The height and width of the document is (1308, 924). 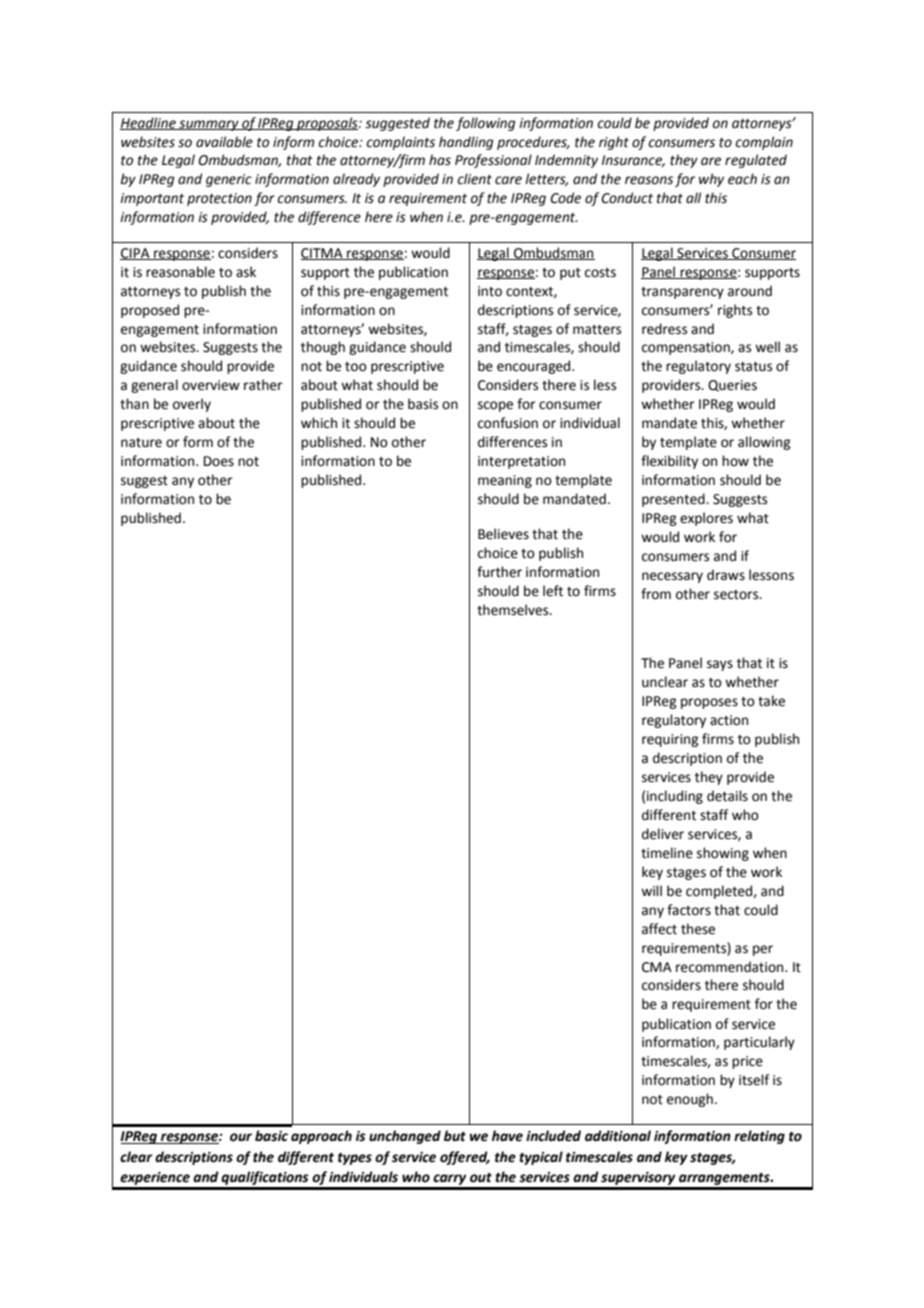 I want to click on overview, so click(x=211, y=385).
